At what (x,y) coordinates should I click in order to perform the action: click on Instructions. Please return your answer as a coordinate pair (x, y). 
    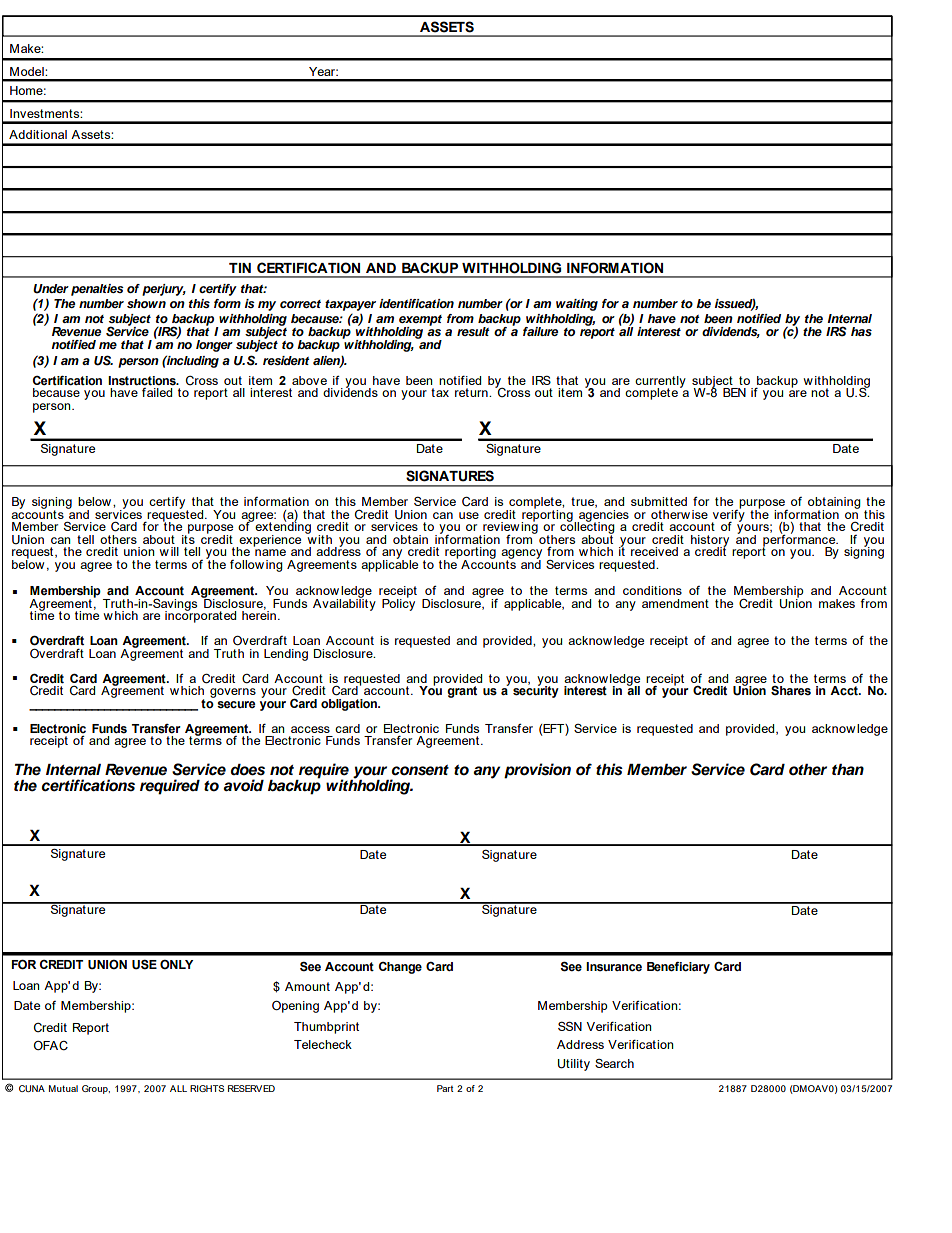
    Looking at the image, I should click on (143, 381).
